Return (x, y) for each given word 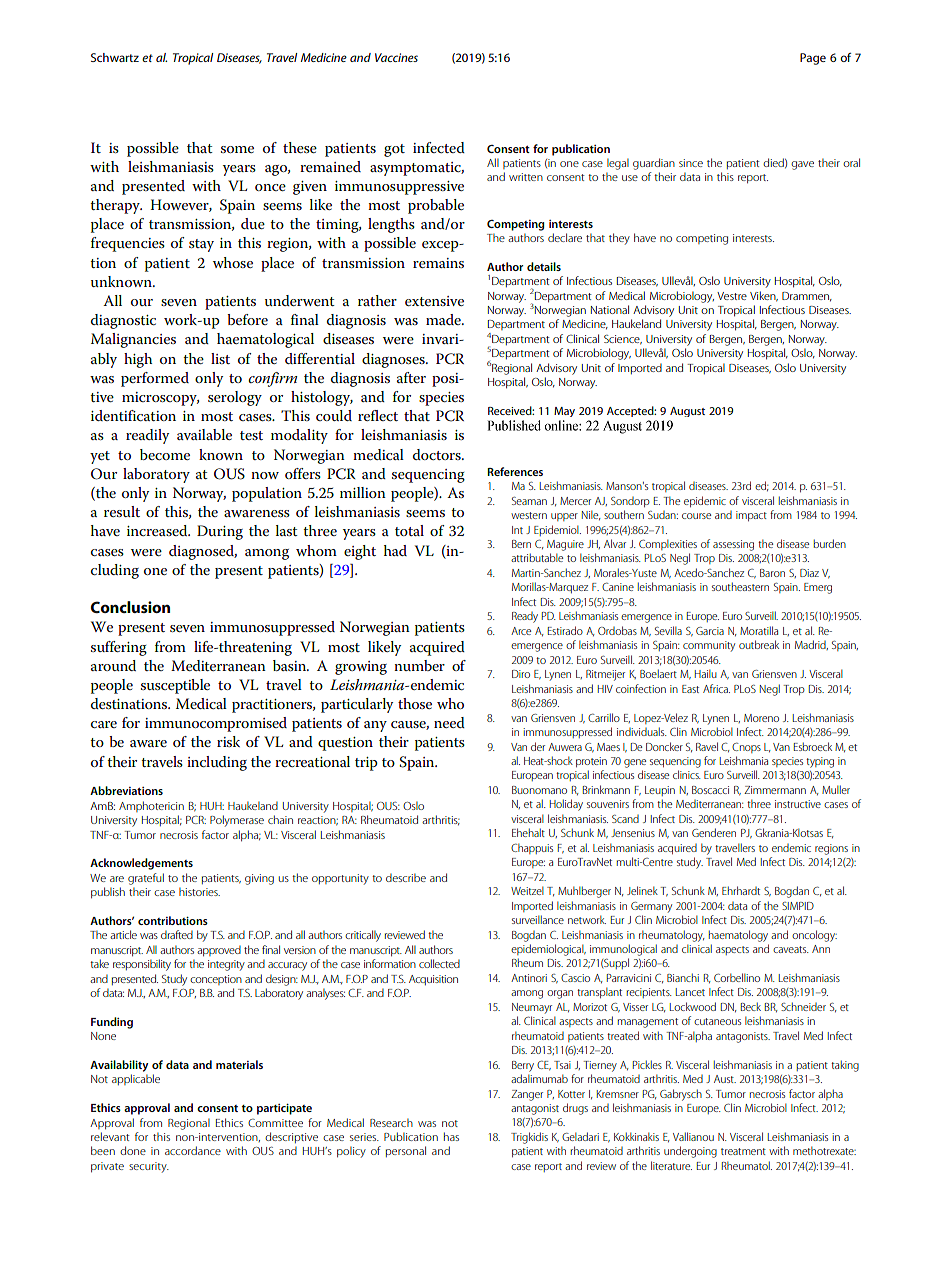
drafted (177, 934)
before (247, 319)
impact (751, 516)
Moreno (761, 718)
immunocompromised (216, 724)
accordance (193, 1150)
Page (813, 59)
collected (439, 963)
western (529, 515)
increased (158, 530)
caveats (790, 949)
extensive (434, 301)
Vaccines (396, 57)
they (619, 239)
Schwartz (115, 57)
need (449, 722)
